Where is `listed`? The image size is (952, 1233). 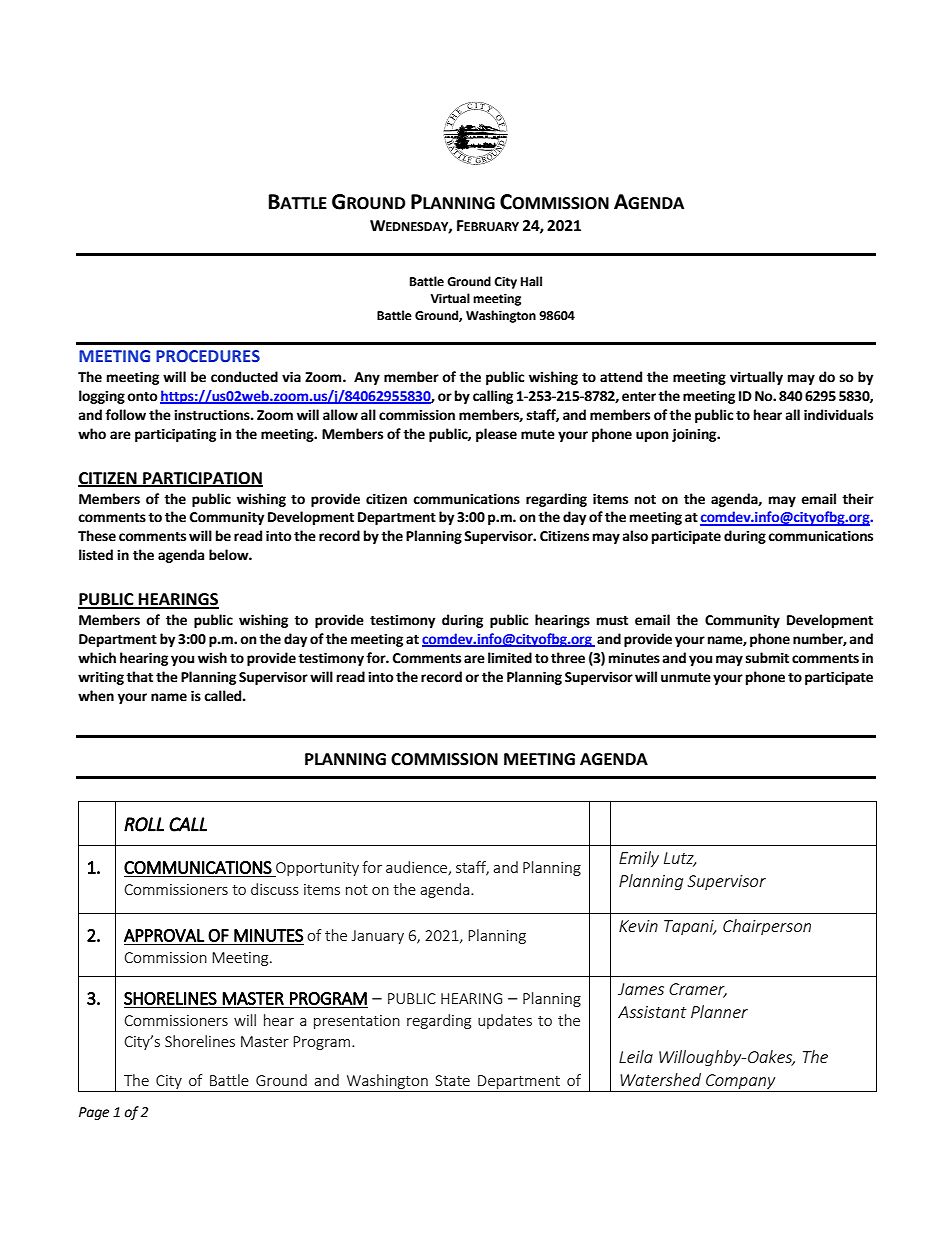 listed is located at coordinates (96, 555).
